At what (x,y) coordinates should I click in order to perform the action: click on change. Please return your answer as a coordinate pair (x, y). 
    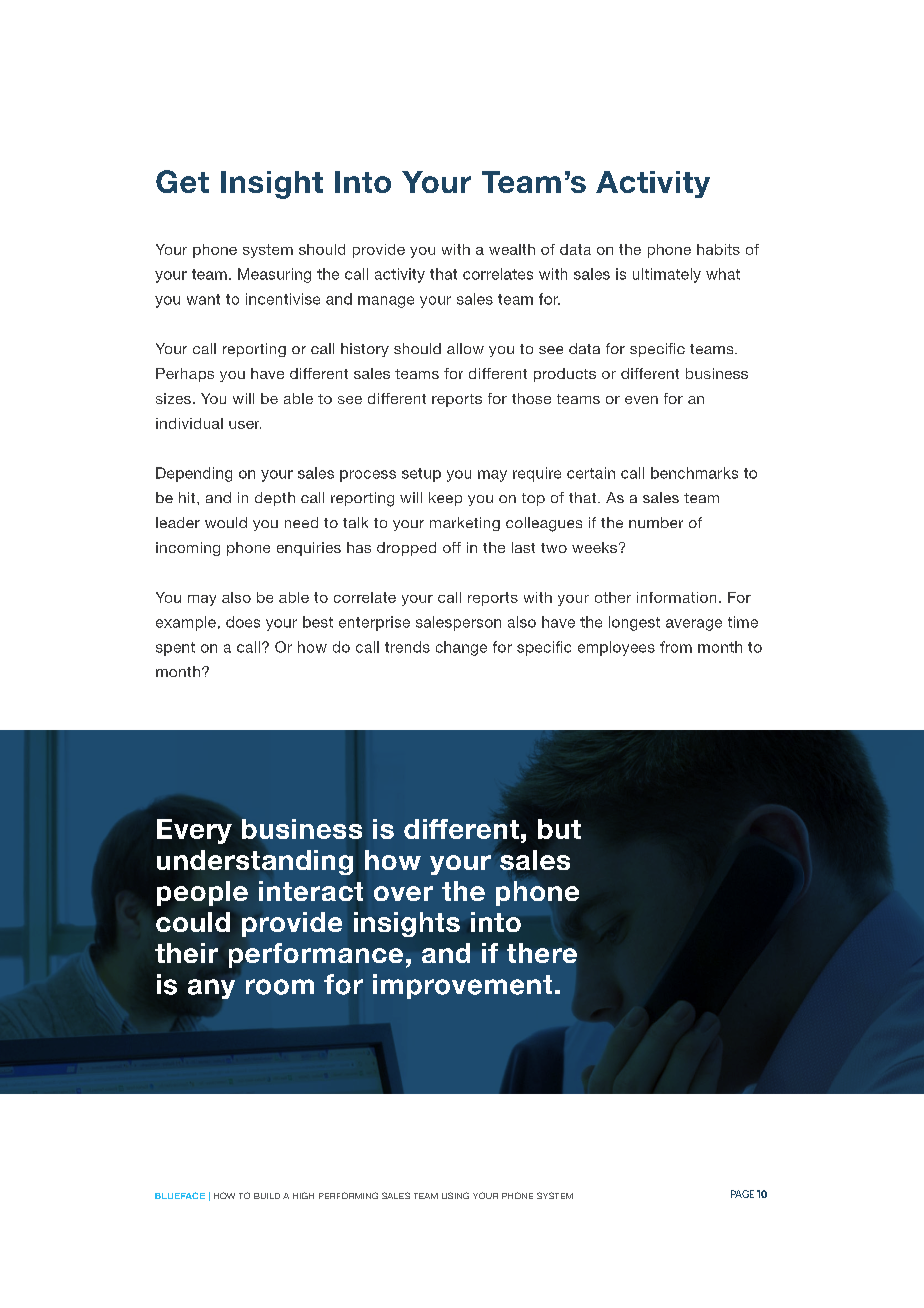
    Looking at the image, I should click on (461, 648).
